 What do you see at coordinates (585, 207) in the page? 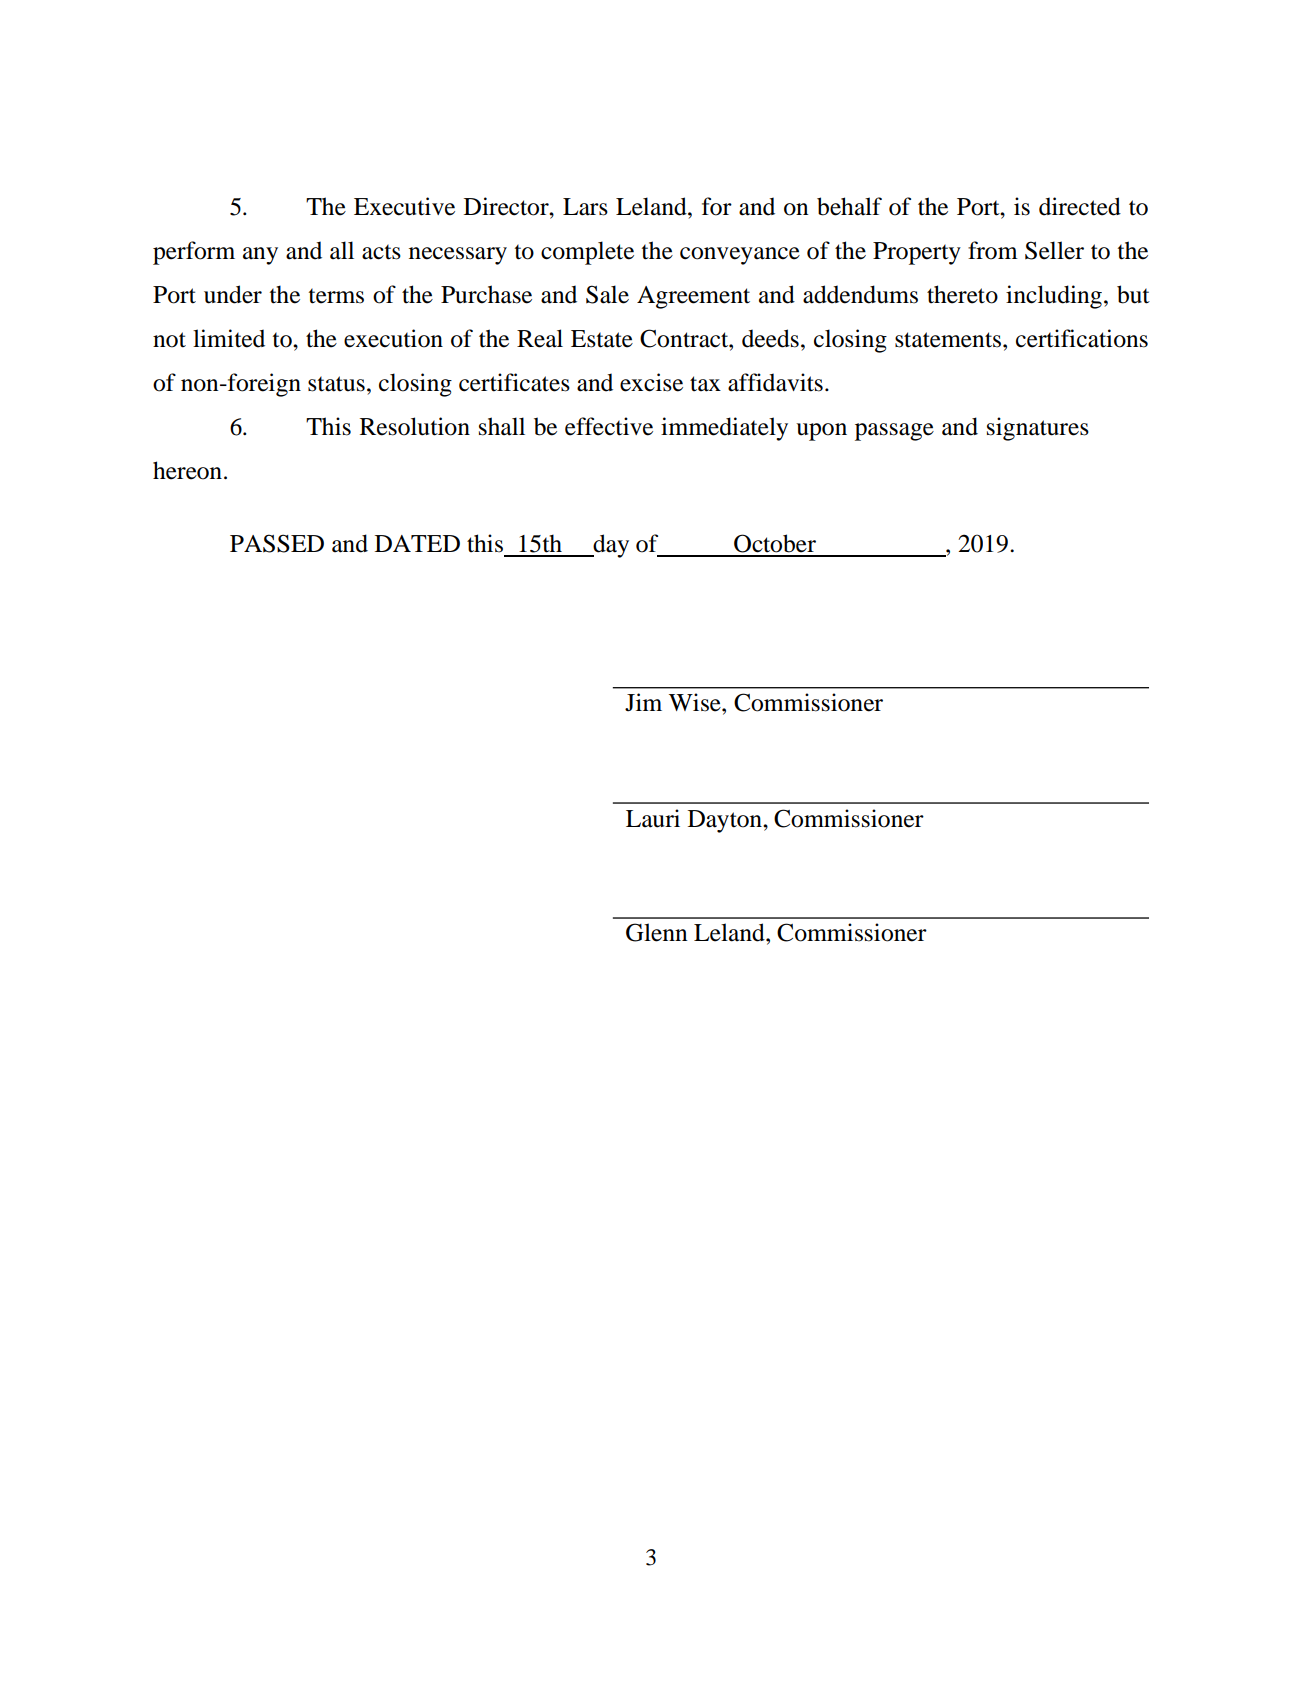
I see `Lars` at bounding box center [585, 207].
